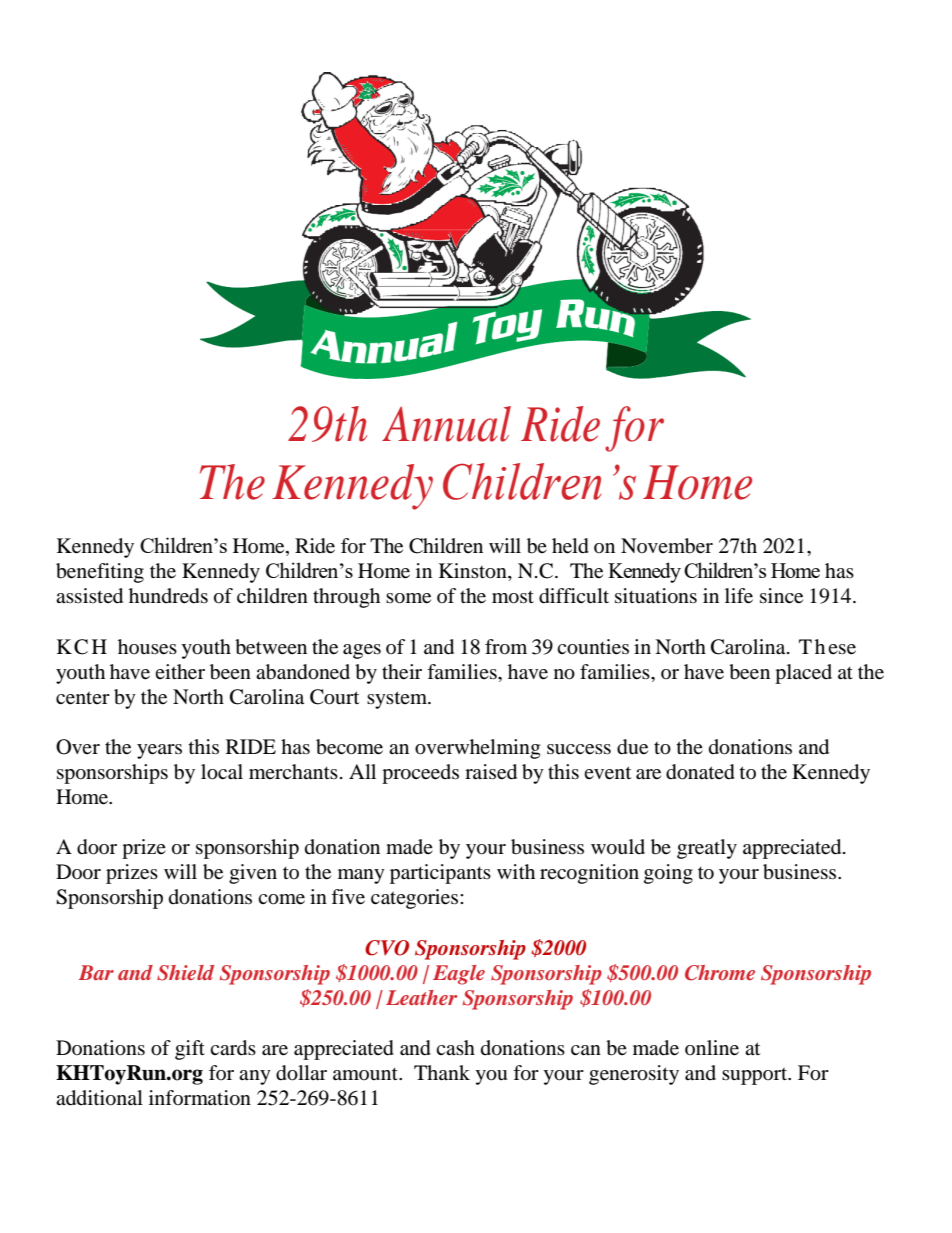 This image has width=952, height=1233. Describe the element at coordinates (667, 546) in the image. I see `November` at that location.
